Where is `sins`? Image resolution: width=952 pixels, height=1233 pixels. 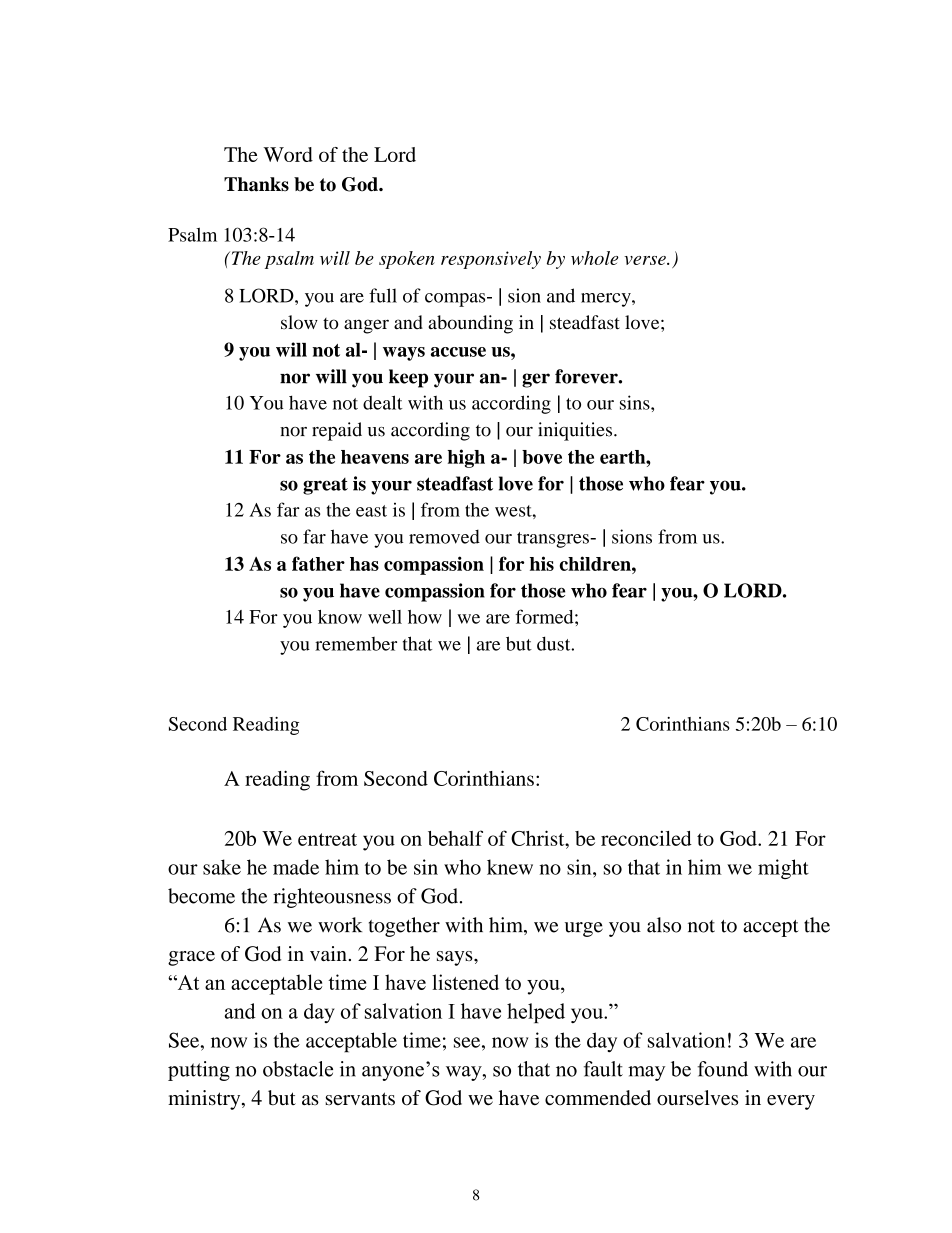
sins is located at coordinates (636, 402).
